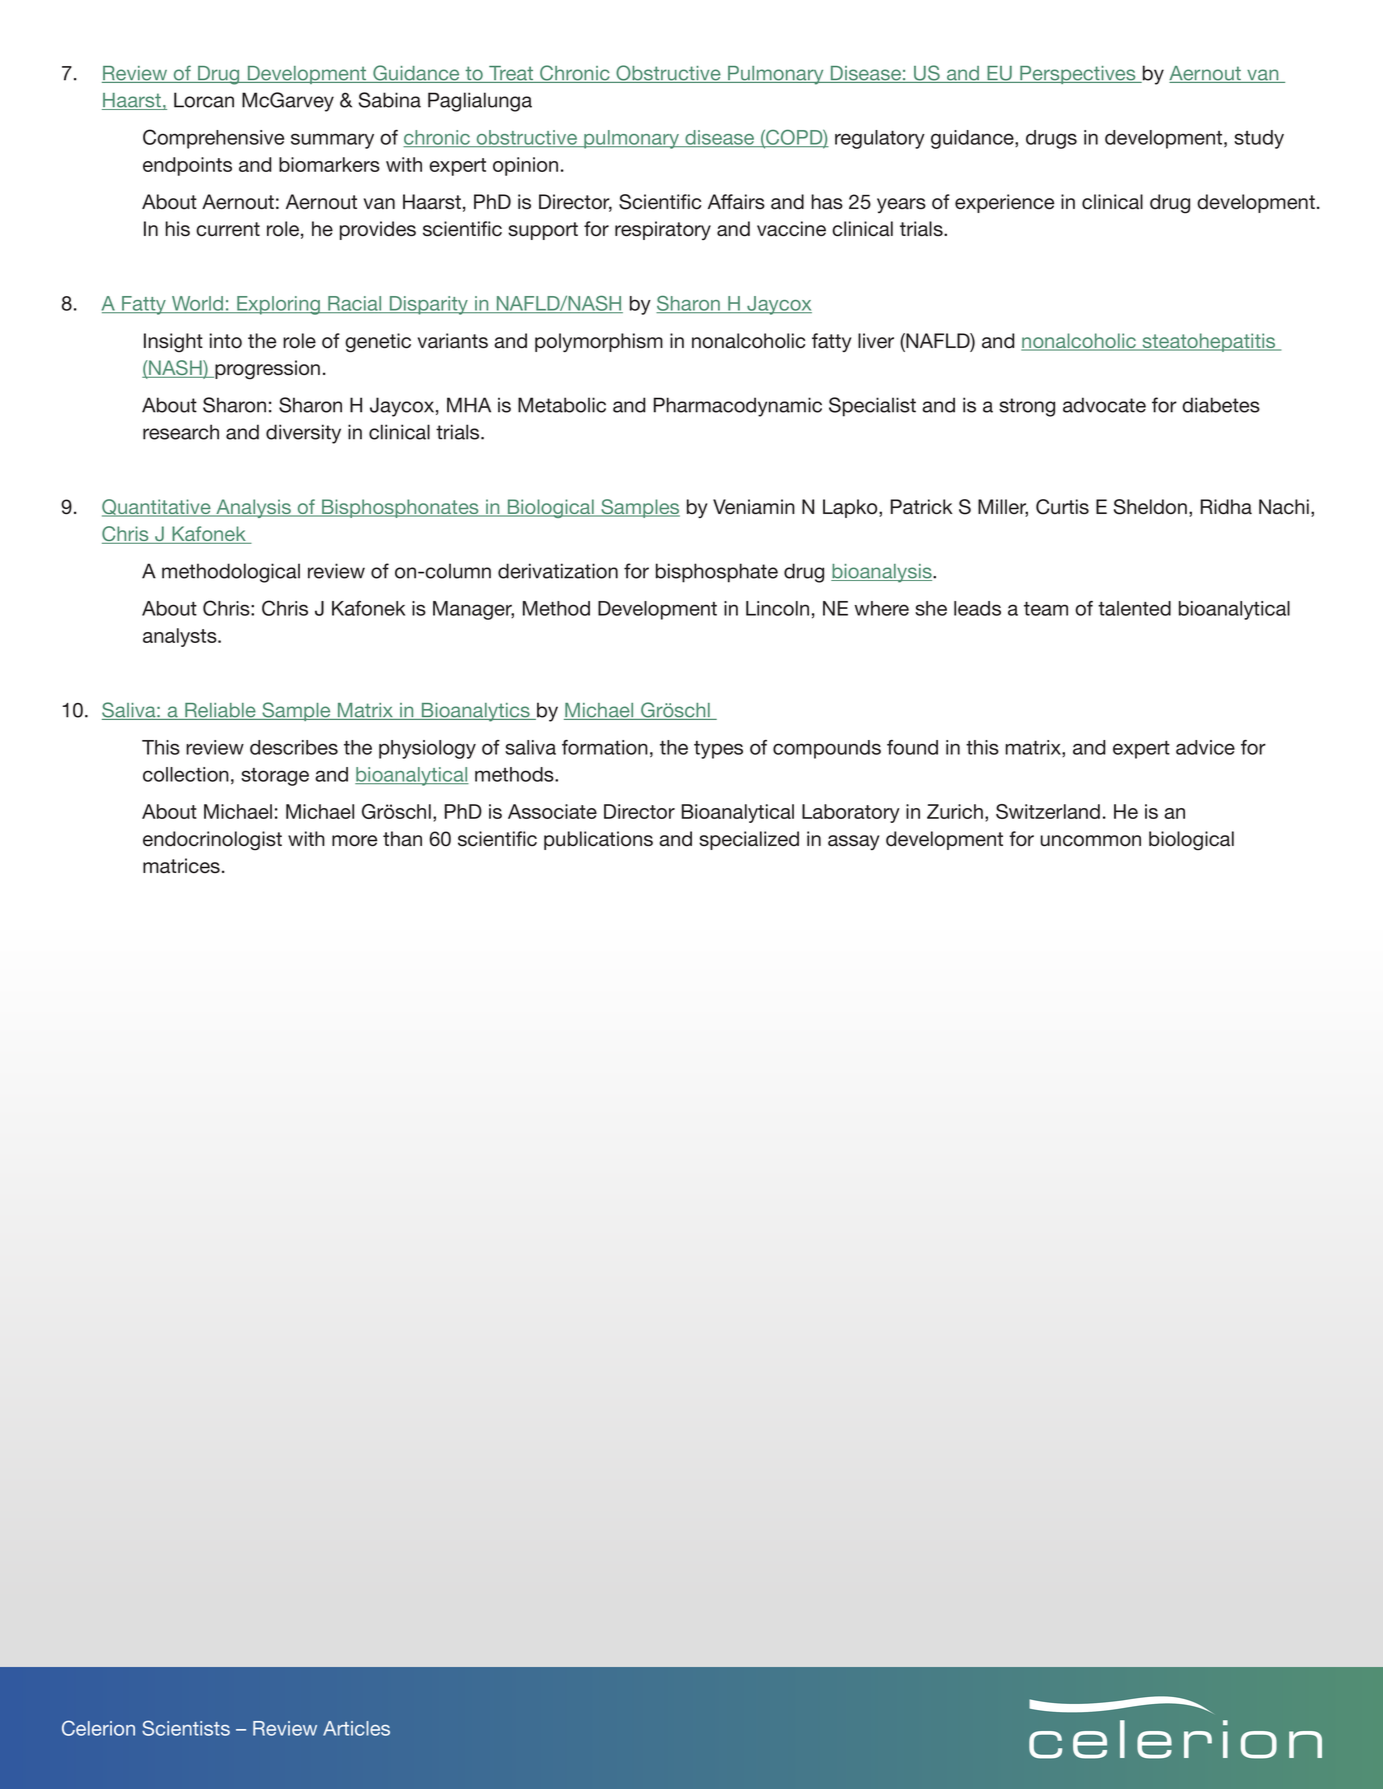 Image resolution: width=1383 pixels, height=1789 pixels. What do you see at coordinates (356, 1728) in the screenshot?
I see `Articles` at bounding box center [356, 1728].
